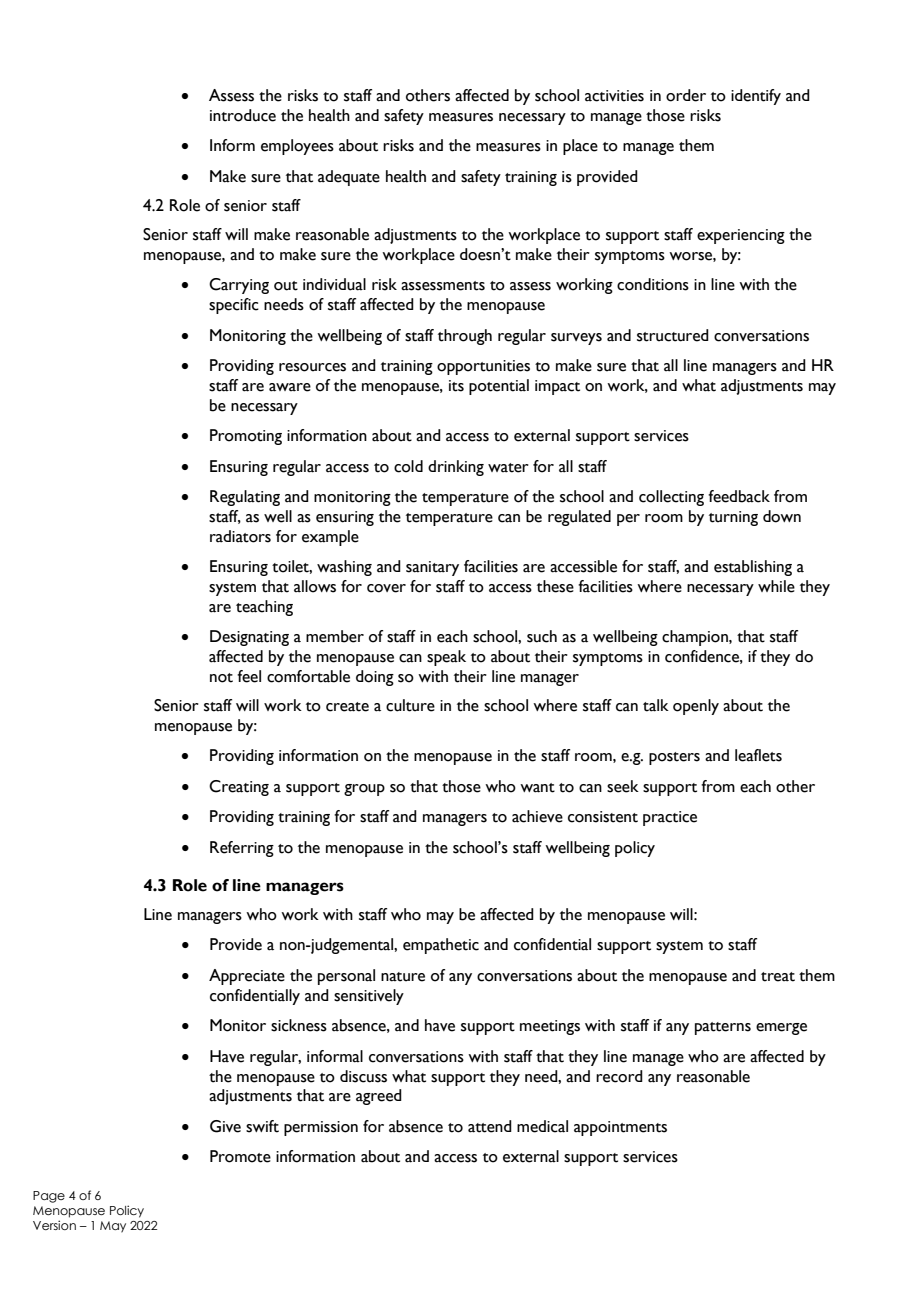 This screenshot has width=924, height=1308. Describe the element at coordinates (49, 1197) in the screenshot. I see `Page` at that location.
